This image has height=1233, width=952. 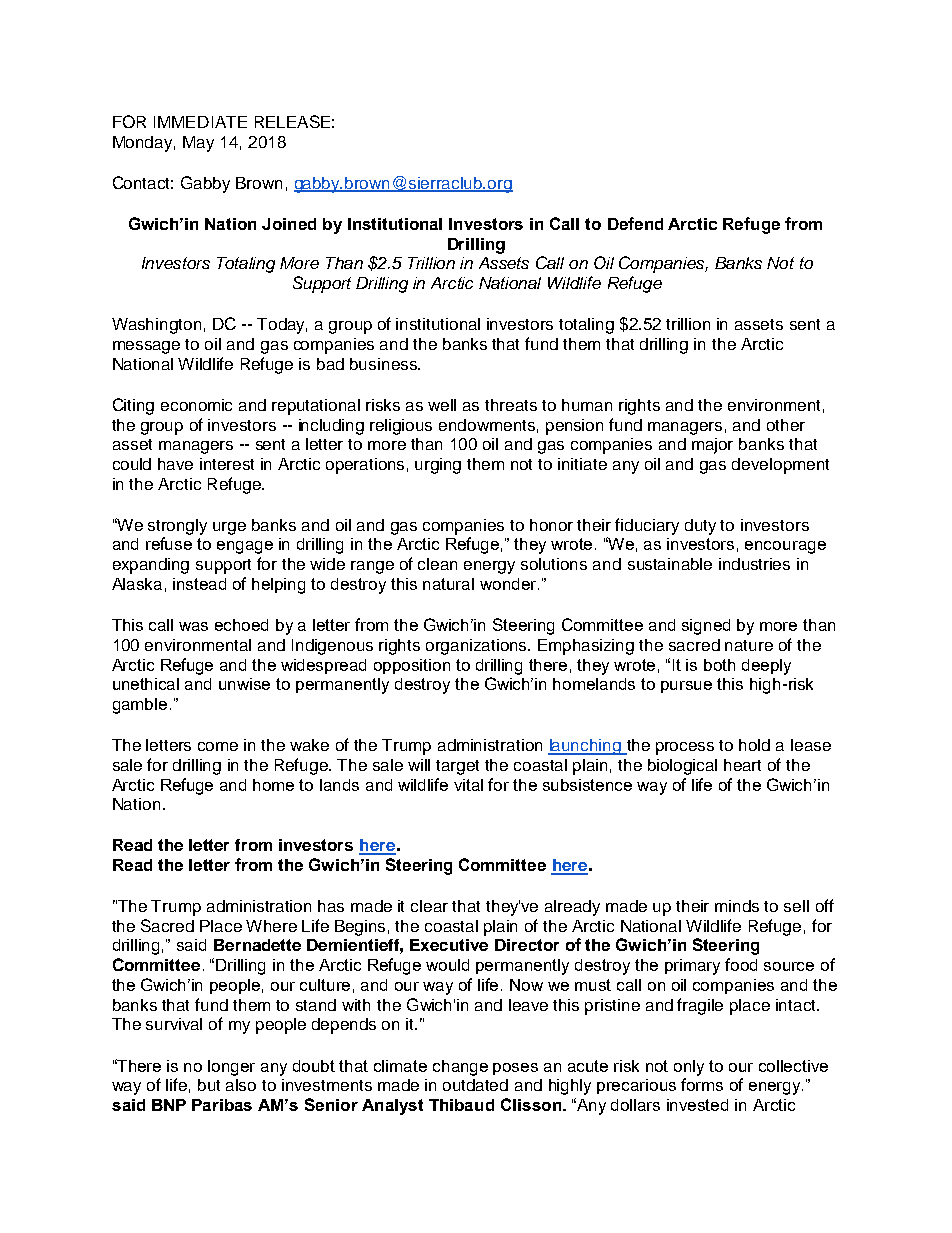 I want to click on May, so click(x=198, y=144).
